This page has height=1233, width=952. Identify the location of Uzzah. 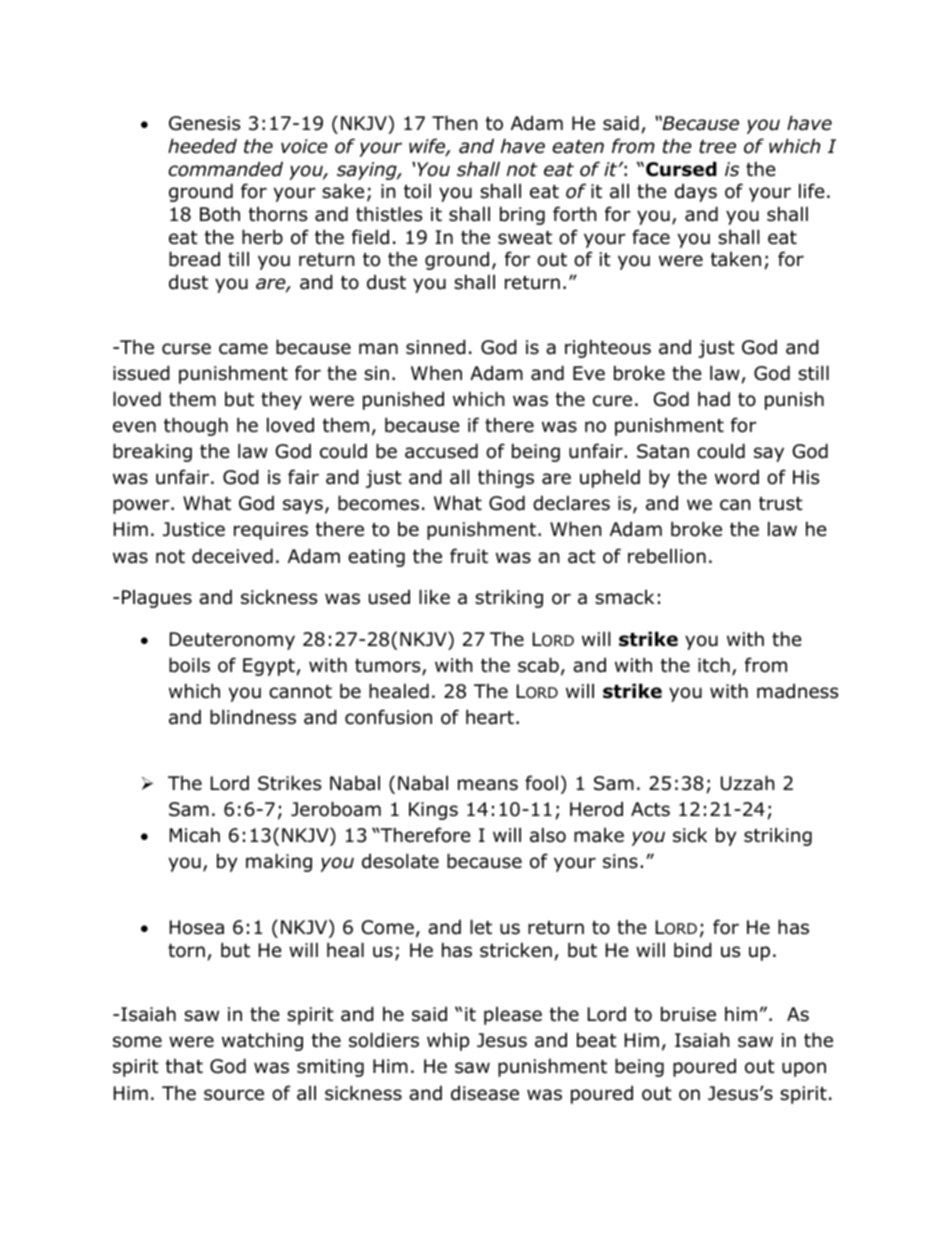
(747, 783).
